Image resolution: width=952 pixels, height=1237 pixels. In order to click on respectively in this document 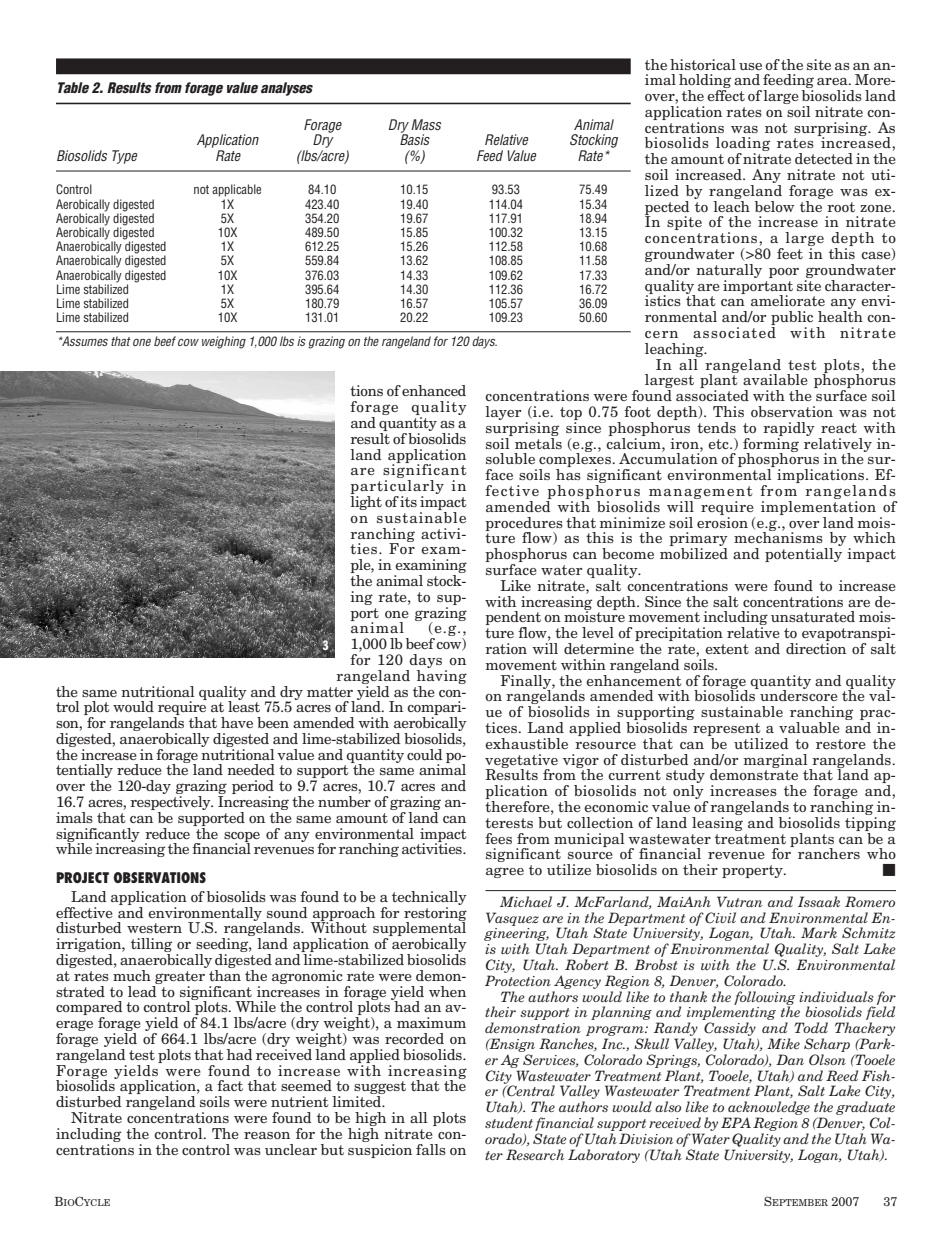, I will do `click(171, 804)`.
